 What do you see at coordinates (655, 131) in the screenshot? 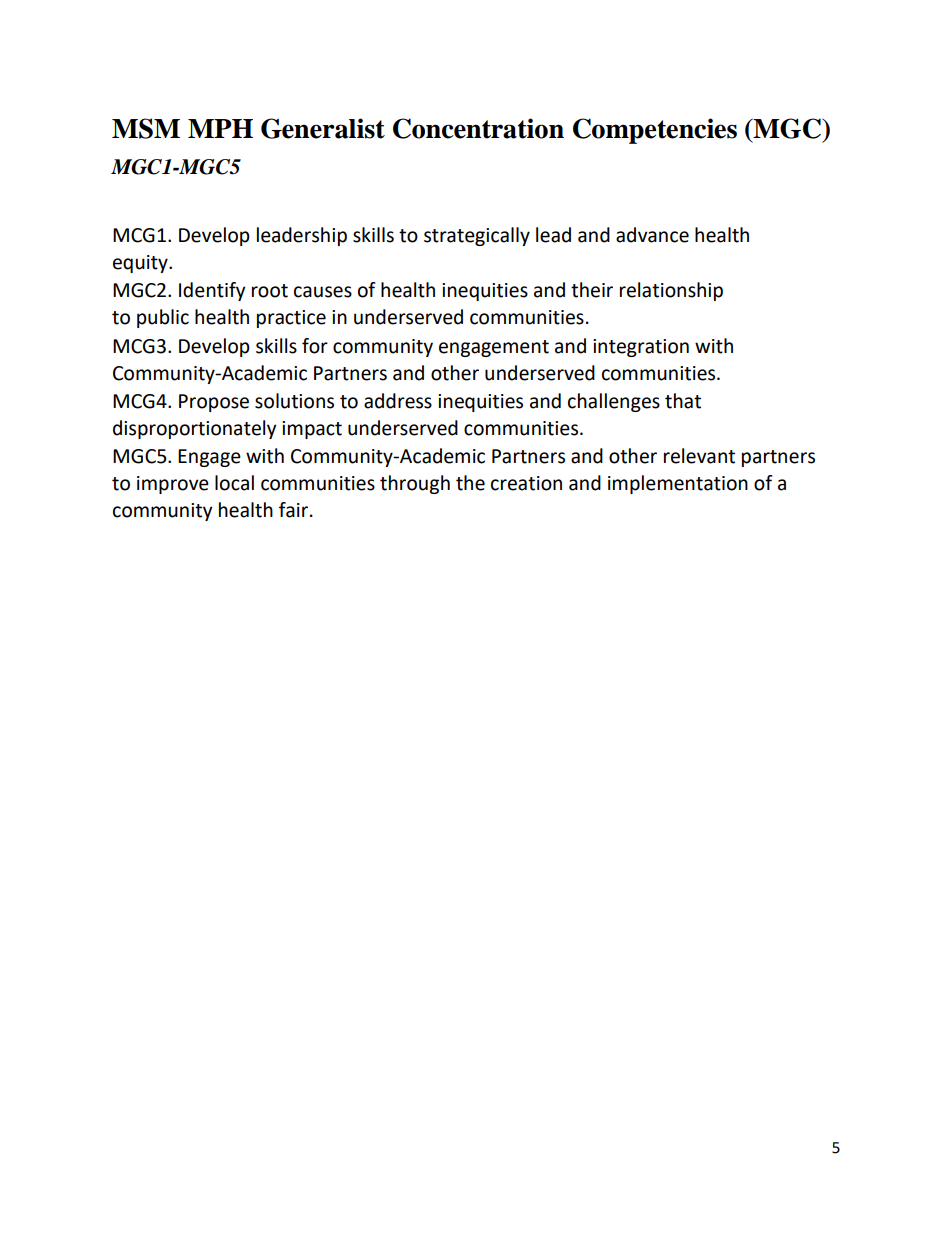
I see `Competencies` at bounding box center [655, 131].
